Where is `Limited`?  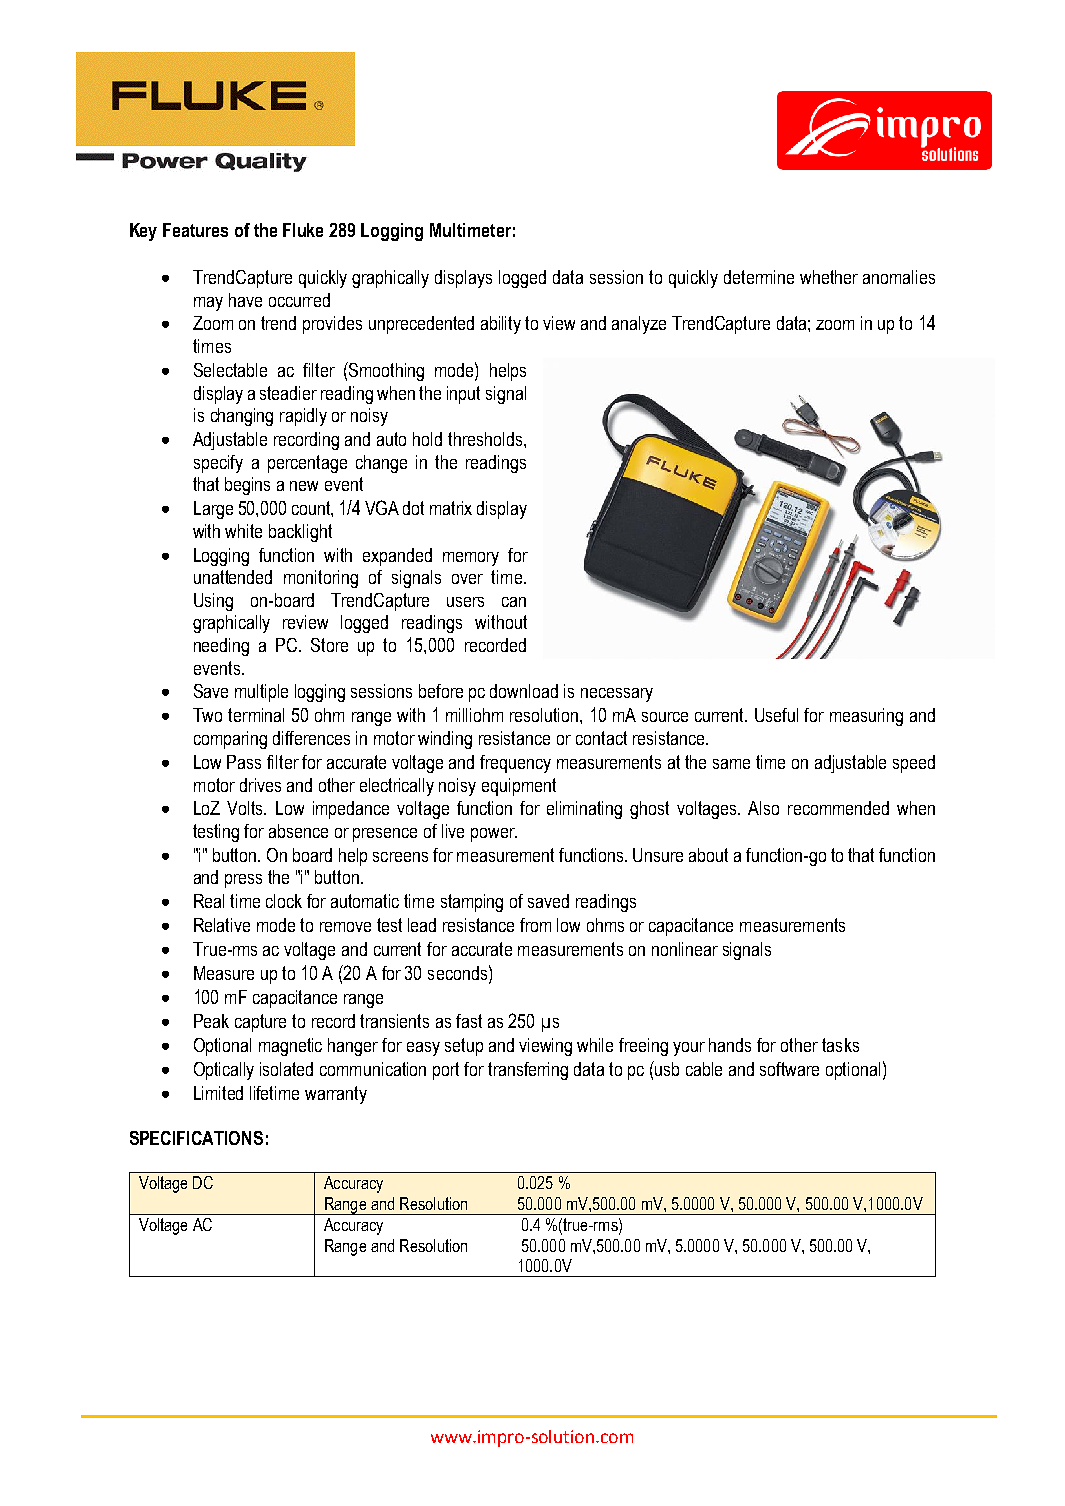
Limited is located at coordinates (218, 1093).
